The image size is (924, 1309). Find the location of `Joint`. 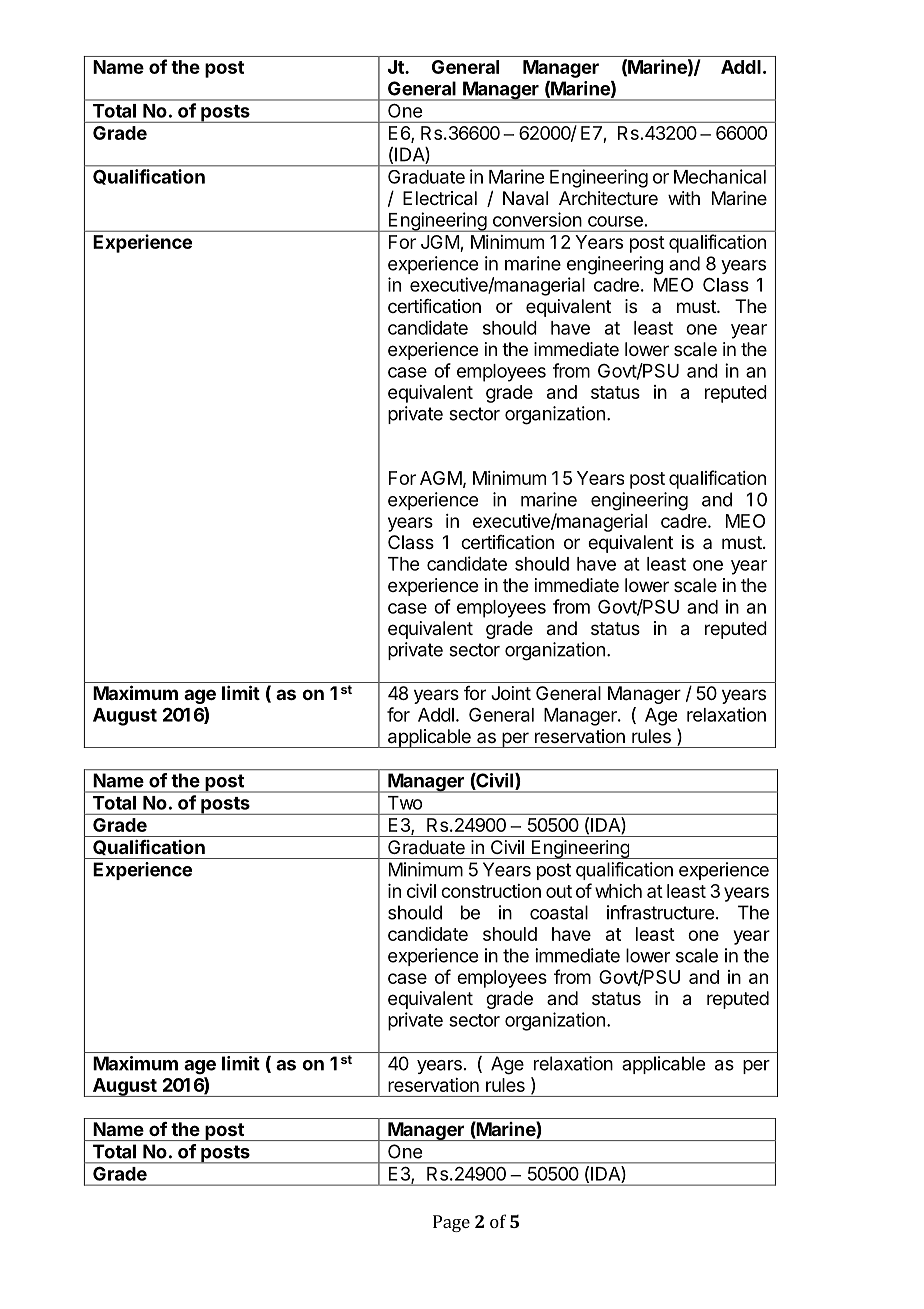

Joint is located at coordinates (511, 693).
